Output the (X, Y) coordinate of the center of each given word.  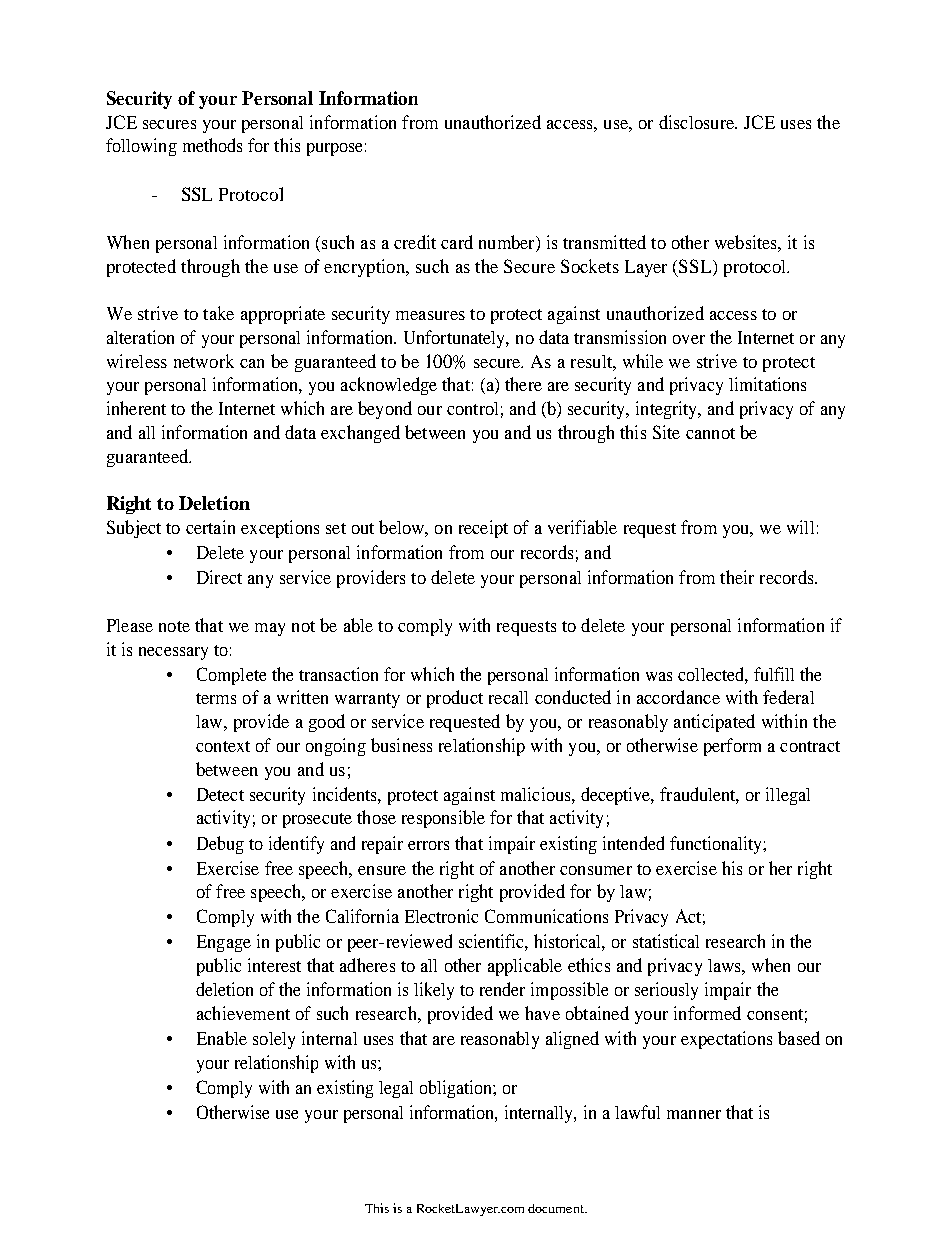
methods (212, 145)
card (457, 242)
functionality (717, 845)
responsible (443, 819)
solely (274, 1040)
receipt (483, 529)
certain (210, 527)
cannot (710, 433)
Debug (220, 845)
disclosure (697, 122)
